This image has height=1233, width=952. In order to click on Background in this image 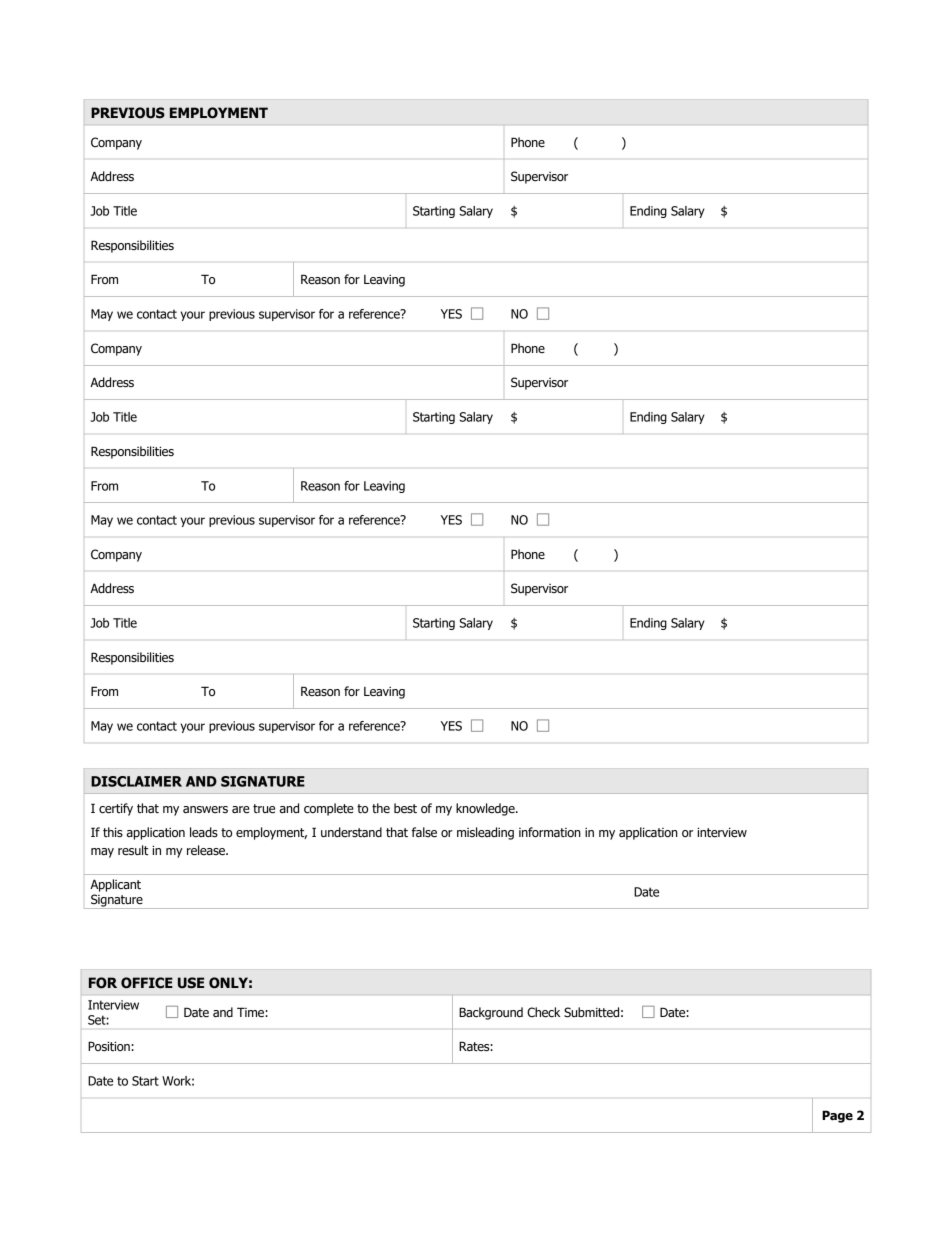, I will do `click(491, 1013)`.
